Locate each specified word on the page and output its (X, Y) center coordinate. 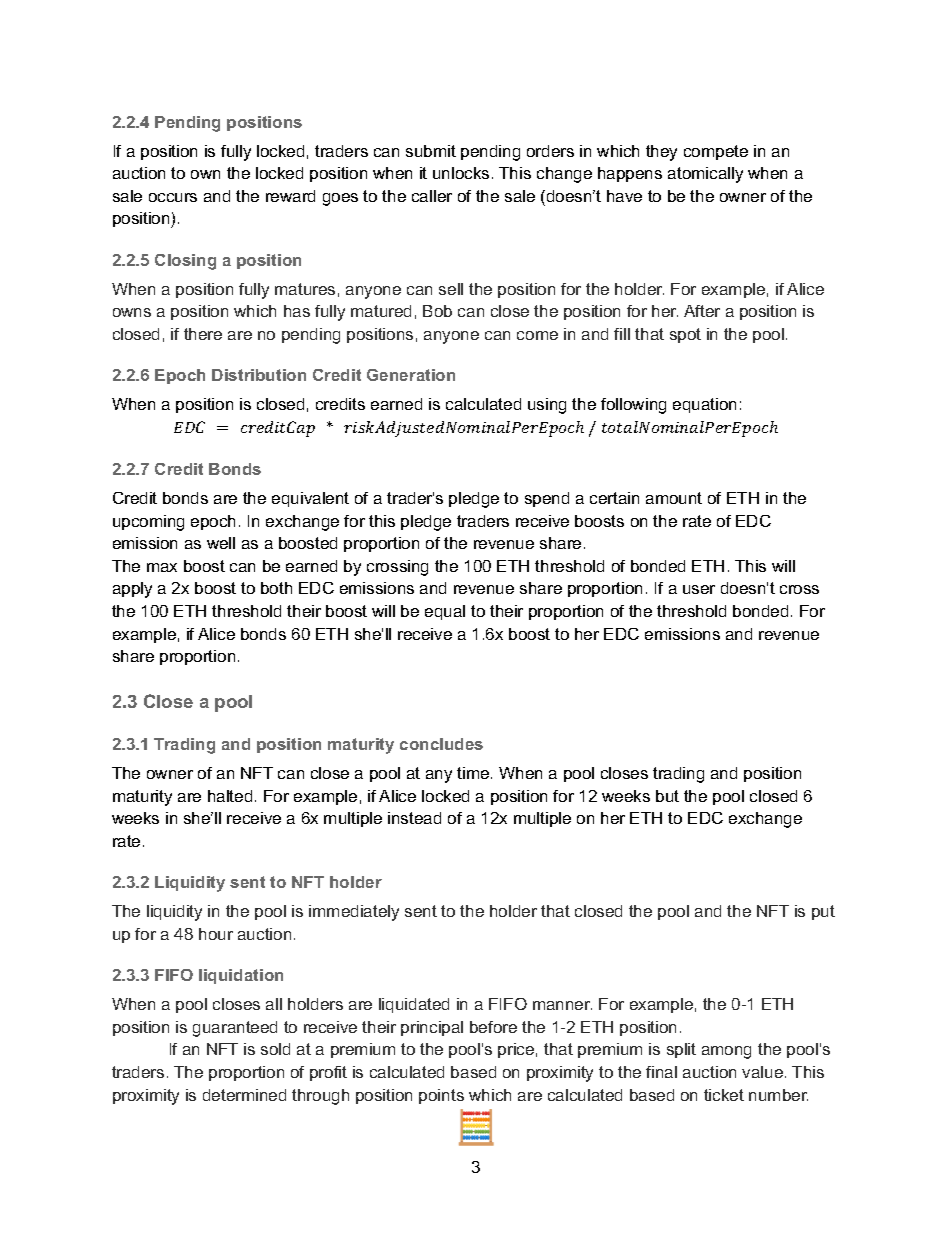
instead (414, 818)
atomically (705, 175)
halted (230, 796)
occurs (173, 197)
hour (216, 934)
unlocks (461, 173)
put (823, 912)
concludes (441, 744)
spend (547, 499)
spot (685, 335)
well (221, 543)
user (699, 589)
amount (674, 498)
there (203, 334)
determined (244, 1095)
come (537, 335)
